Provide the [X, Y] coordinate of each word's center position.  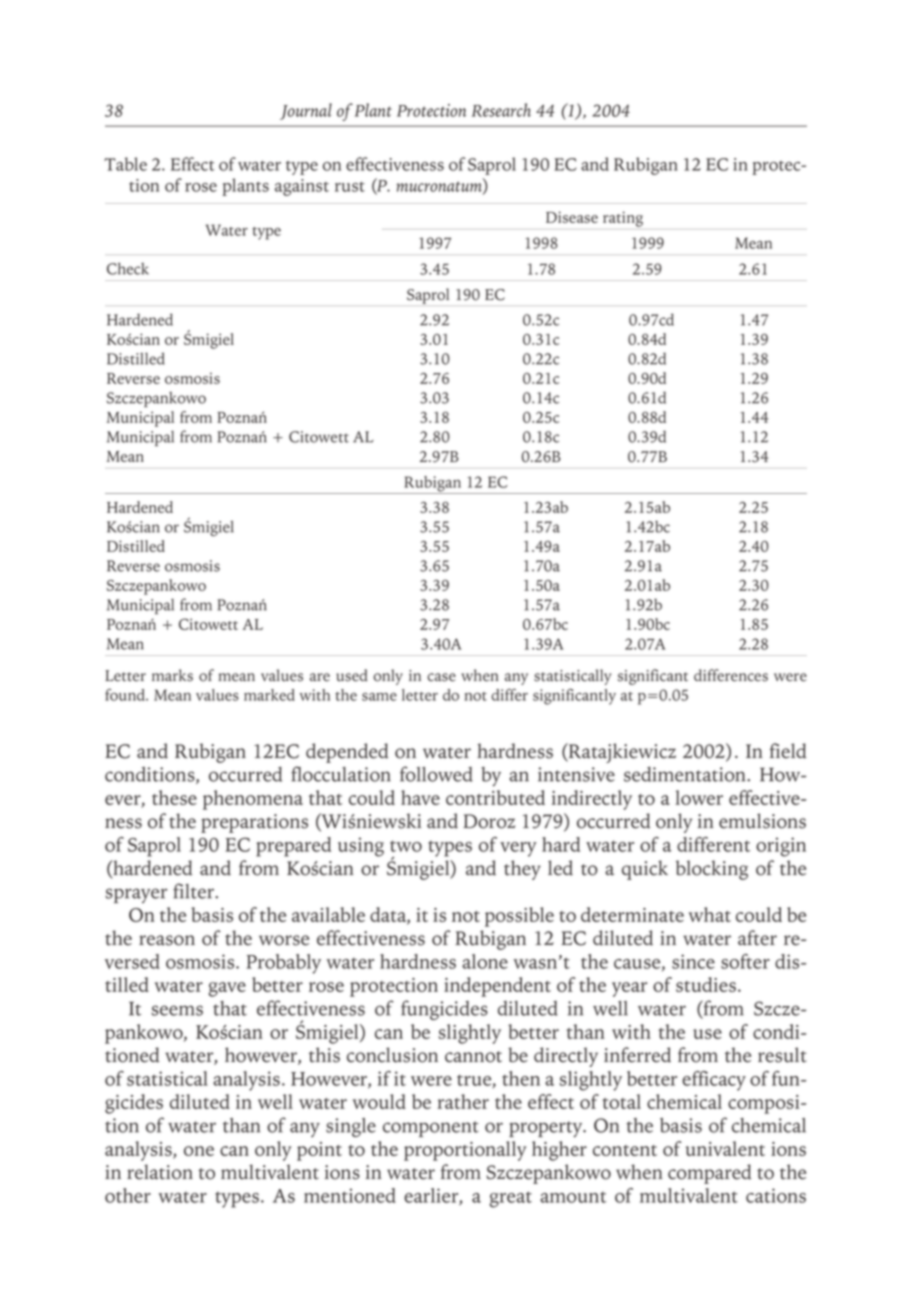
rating [623, 219]
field [788, 751]
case [441, 677]
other [128, 1195]
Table [125, 164]
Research [501, 110]
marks [172, 675]
